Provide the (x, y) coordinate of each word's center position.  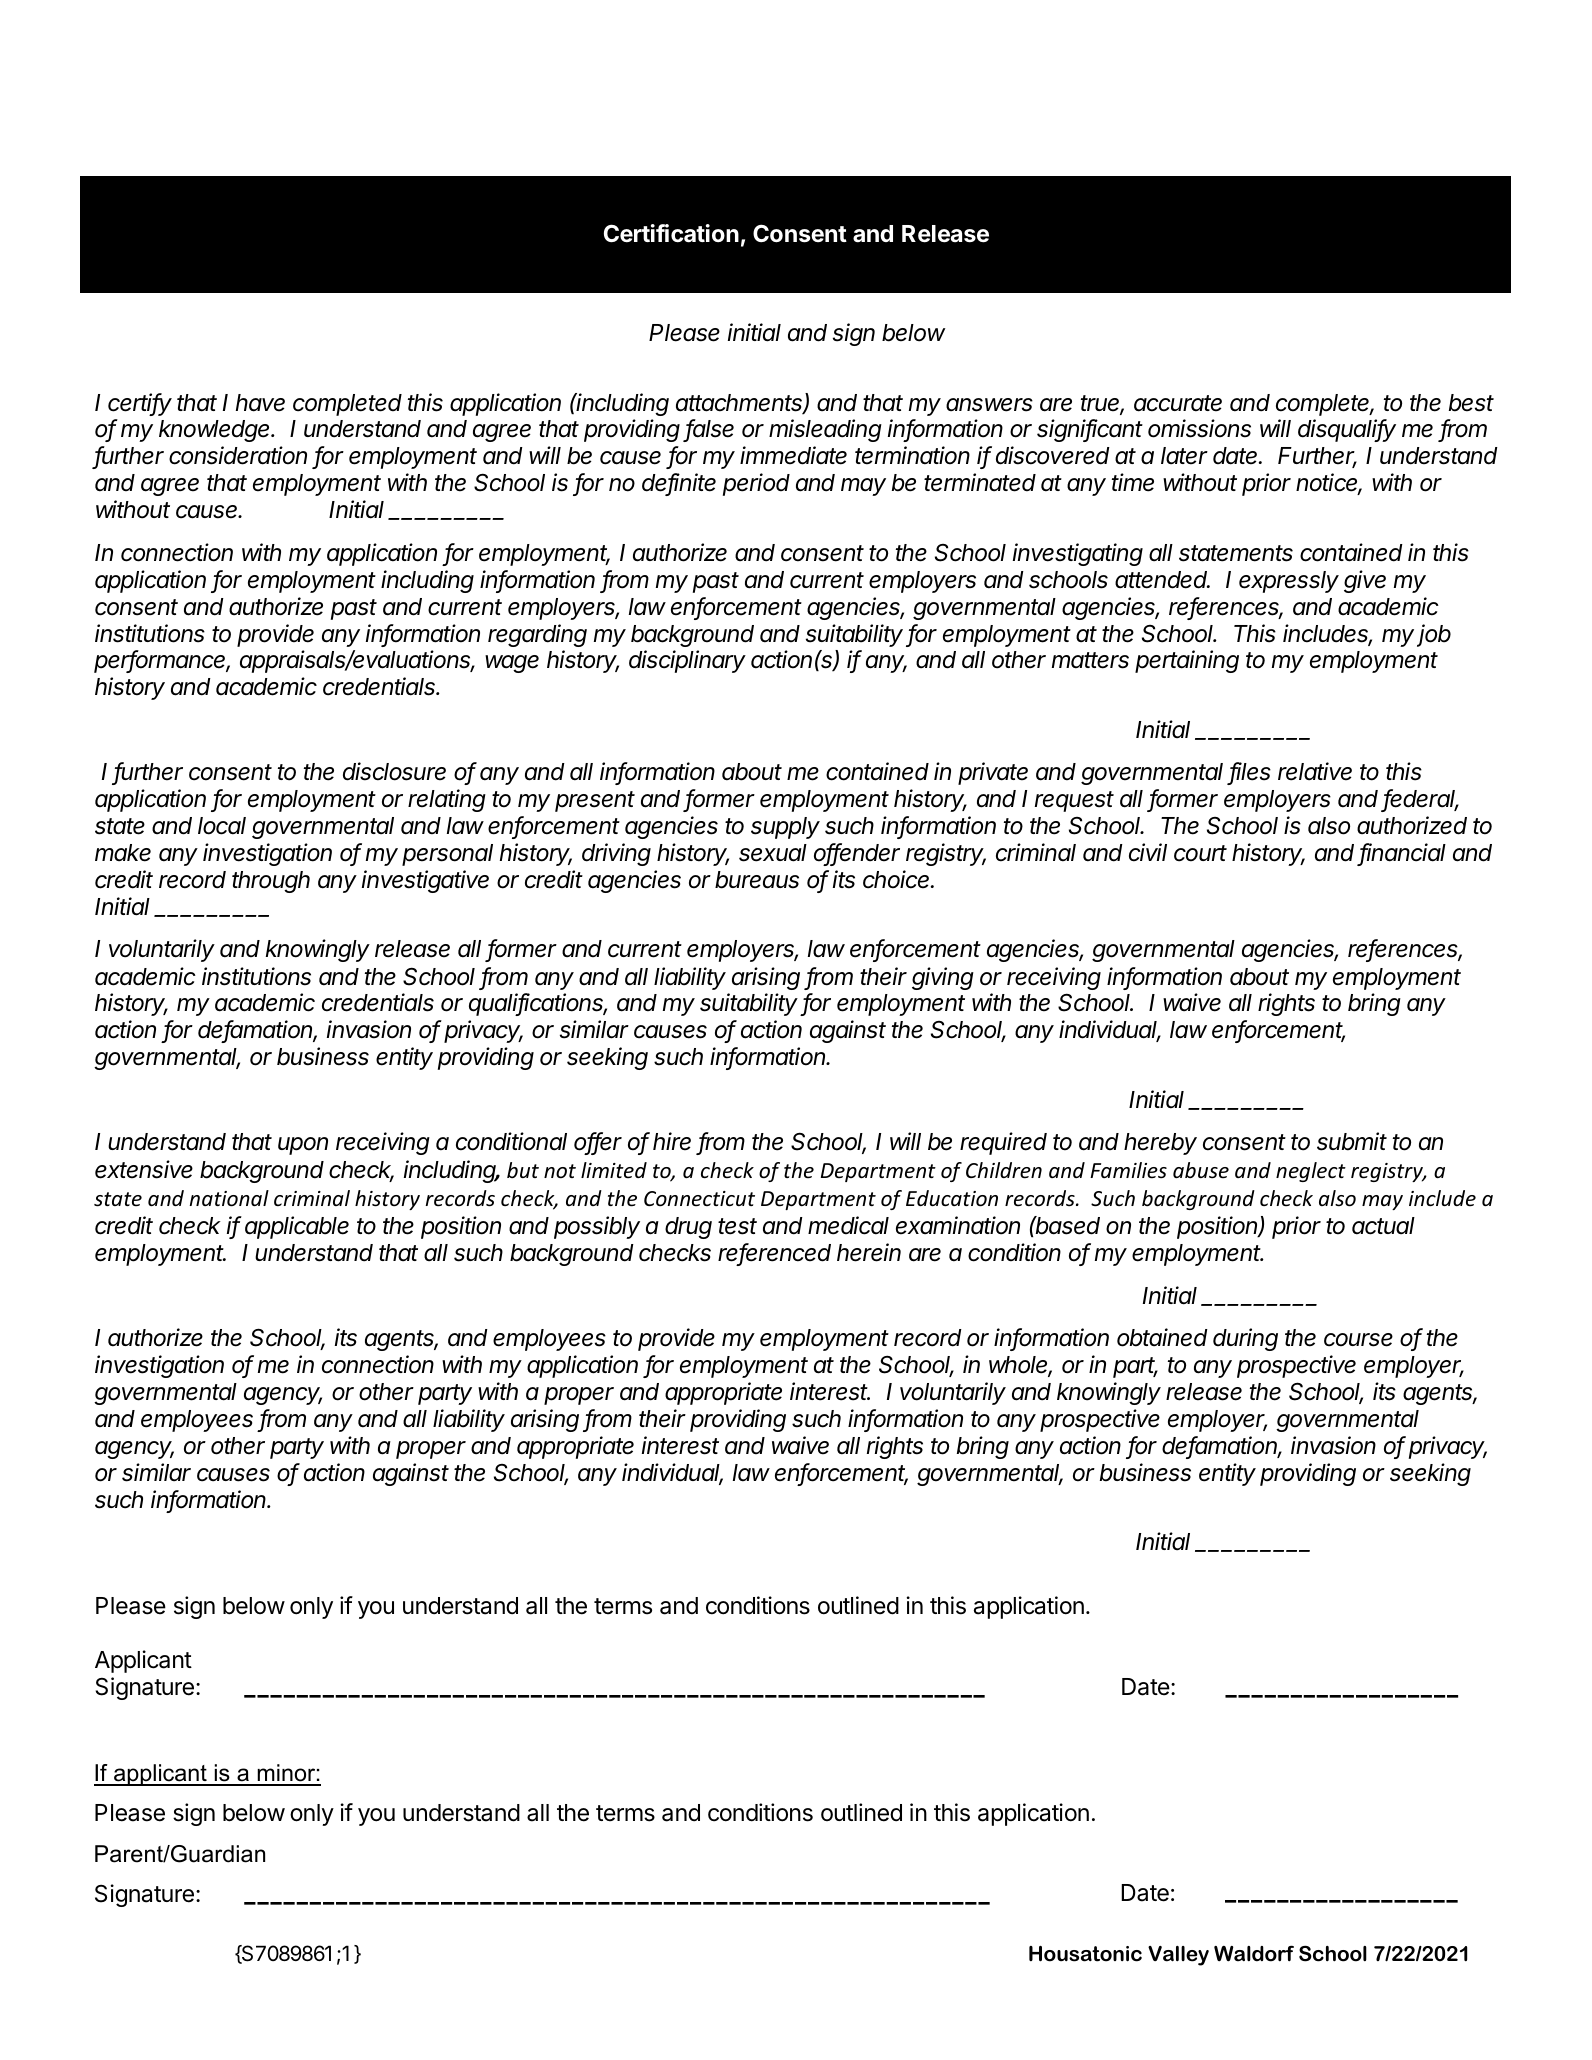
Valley (1178, 1956)
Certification (671, 233)
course (1358, 1340)
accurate (1178, 403)
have (260, 403)
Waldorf (1254, 1953)
